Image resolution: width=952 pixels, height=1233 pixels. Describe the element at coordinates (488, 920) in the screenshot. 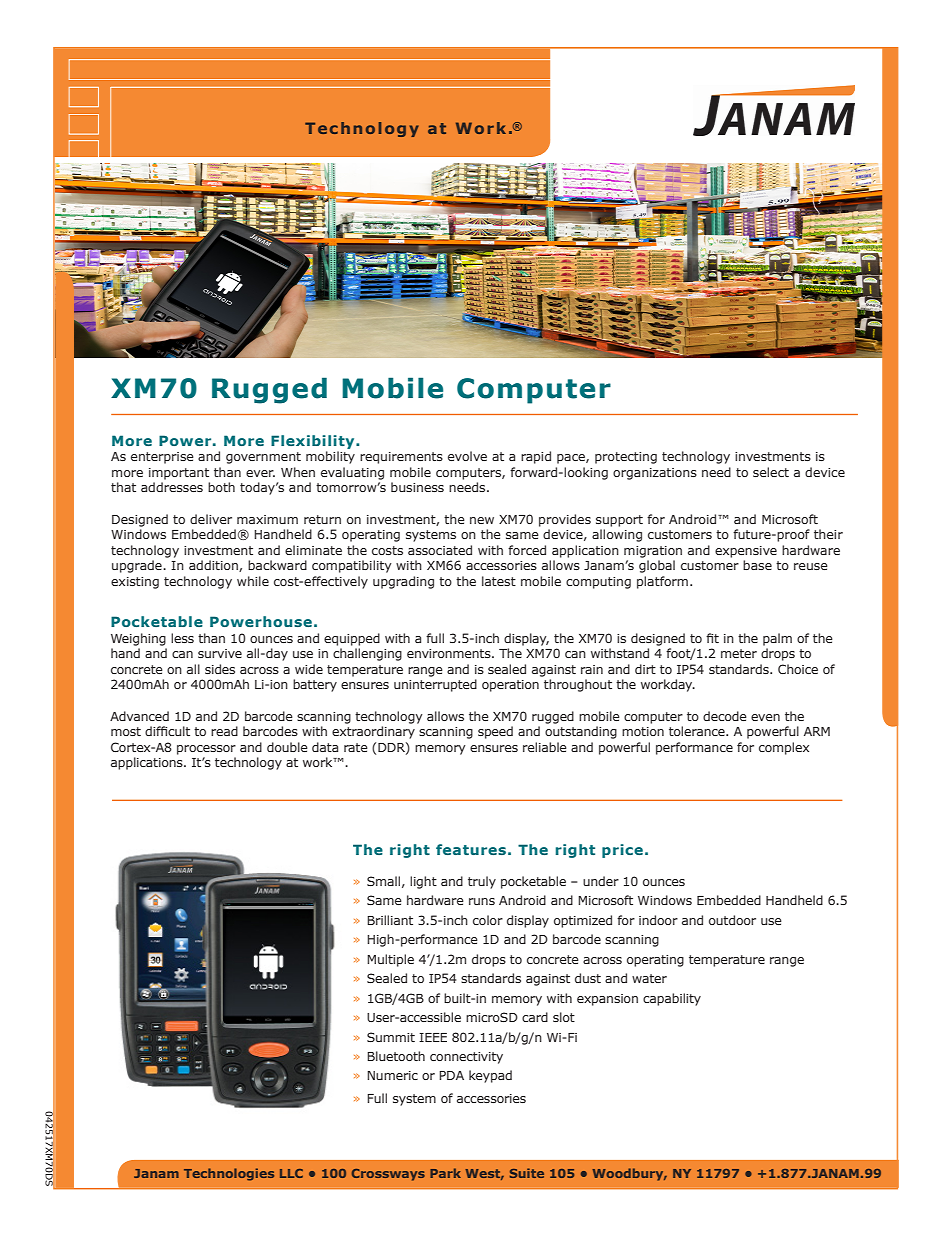

I see `color` at that location.
